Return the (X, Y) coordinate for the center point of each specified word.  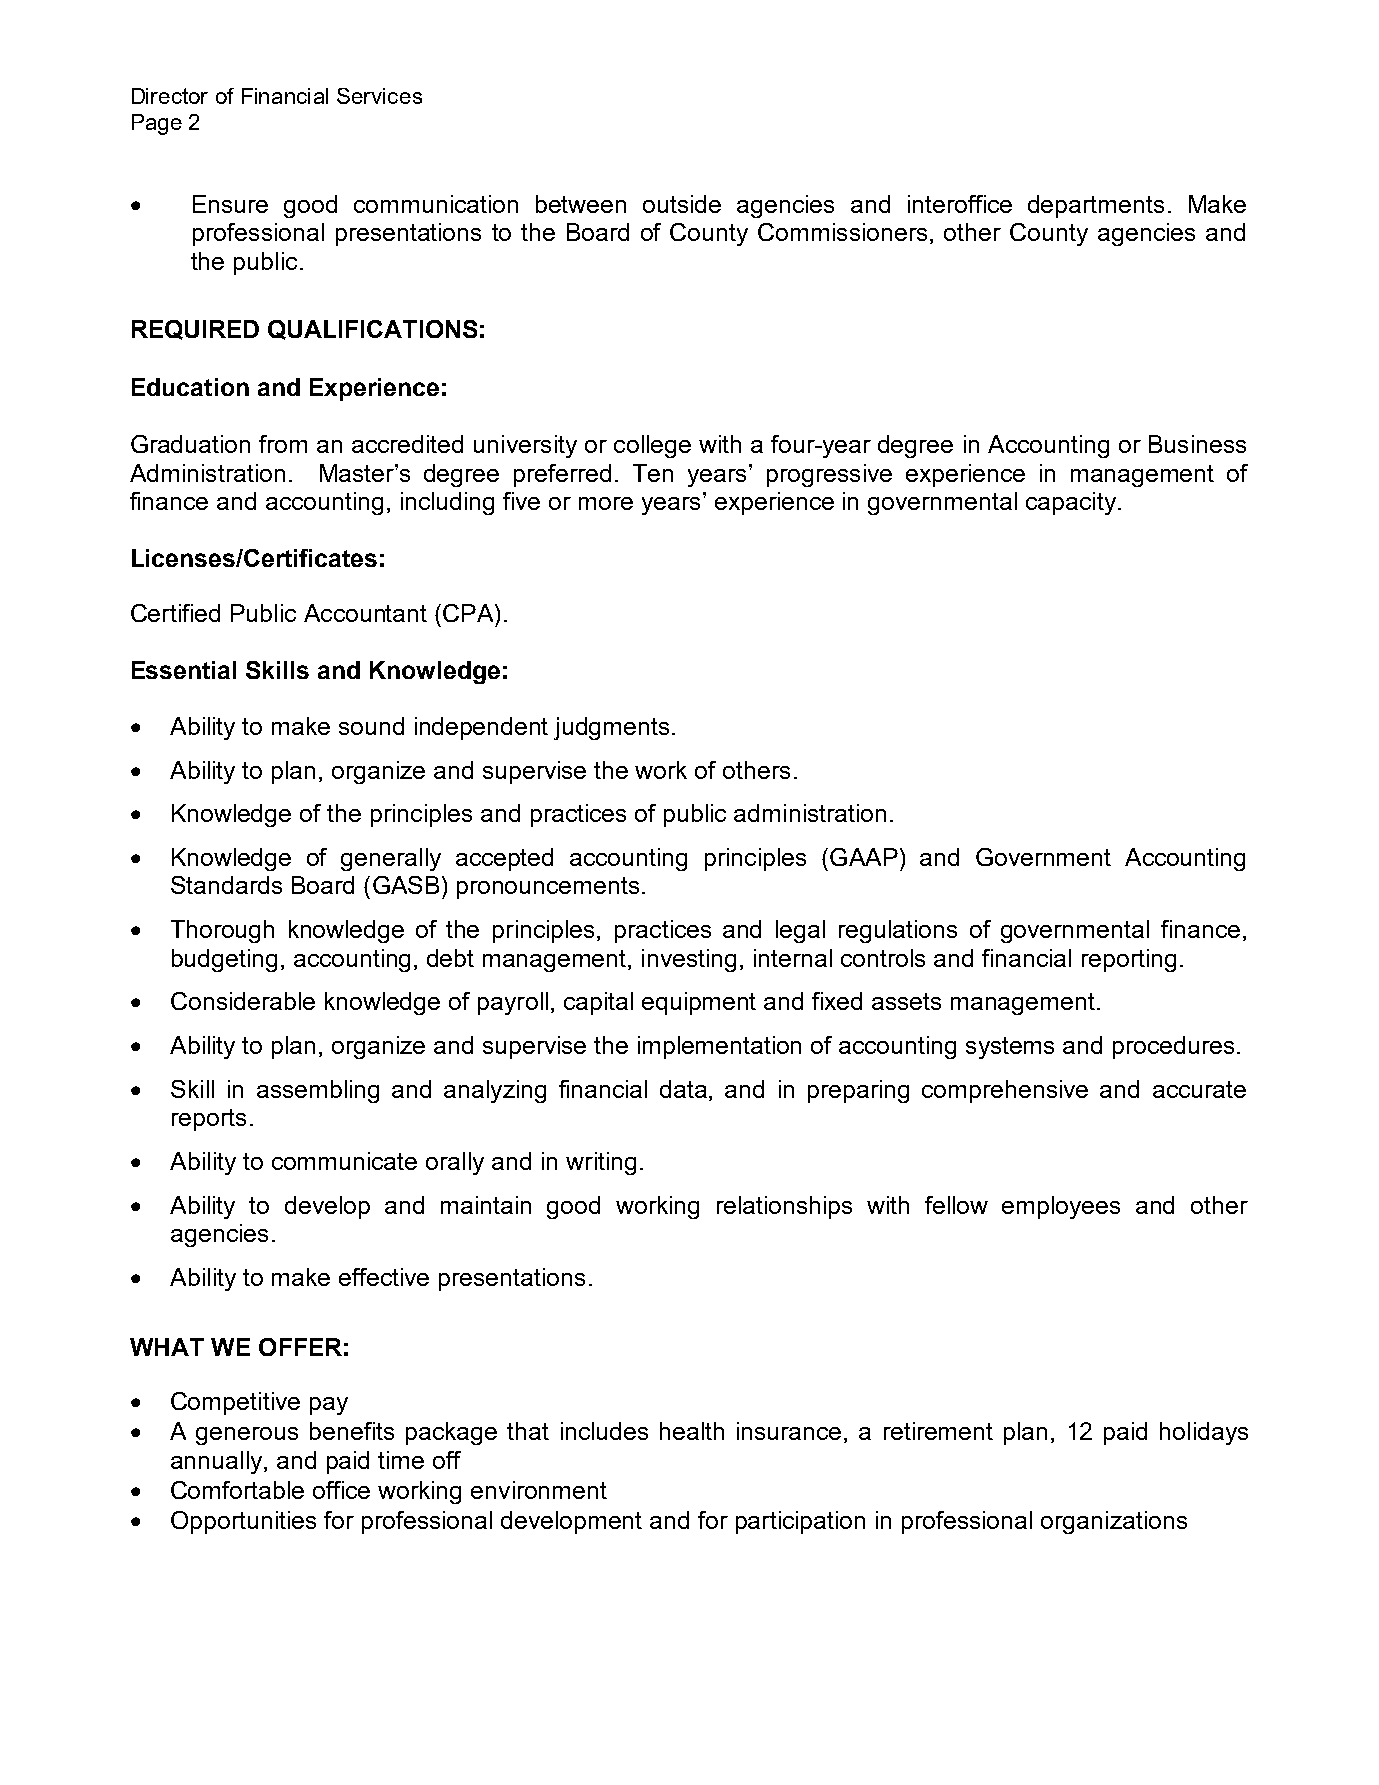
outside (682, 204)
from (283, 444)
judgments (611, 728)
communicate (344, 1161)
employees (1061, 1207)
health (692, 1431)
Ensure (230, 204)
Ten (653, 473)
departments (1096, 206)
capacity (1071, 503)
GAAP (864, 857)
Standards (226, 885)
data (685, 1090)
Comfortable (237, 1490)
